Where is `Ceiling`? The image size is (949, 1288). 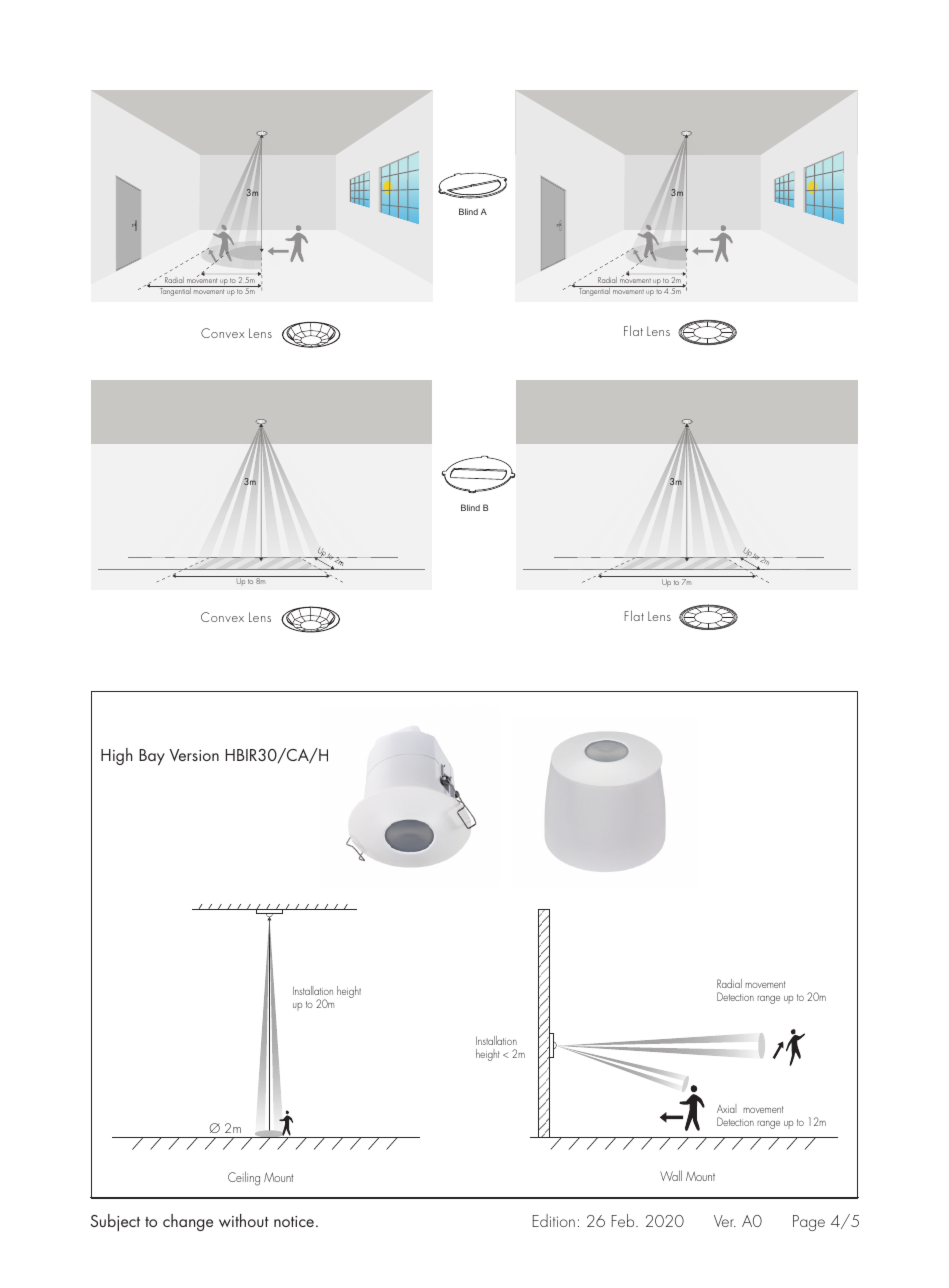
Ceiling is located at coordinates (244, 1178).
